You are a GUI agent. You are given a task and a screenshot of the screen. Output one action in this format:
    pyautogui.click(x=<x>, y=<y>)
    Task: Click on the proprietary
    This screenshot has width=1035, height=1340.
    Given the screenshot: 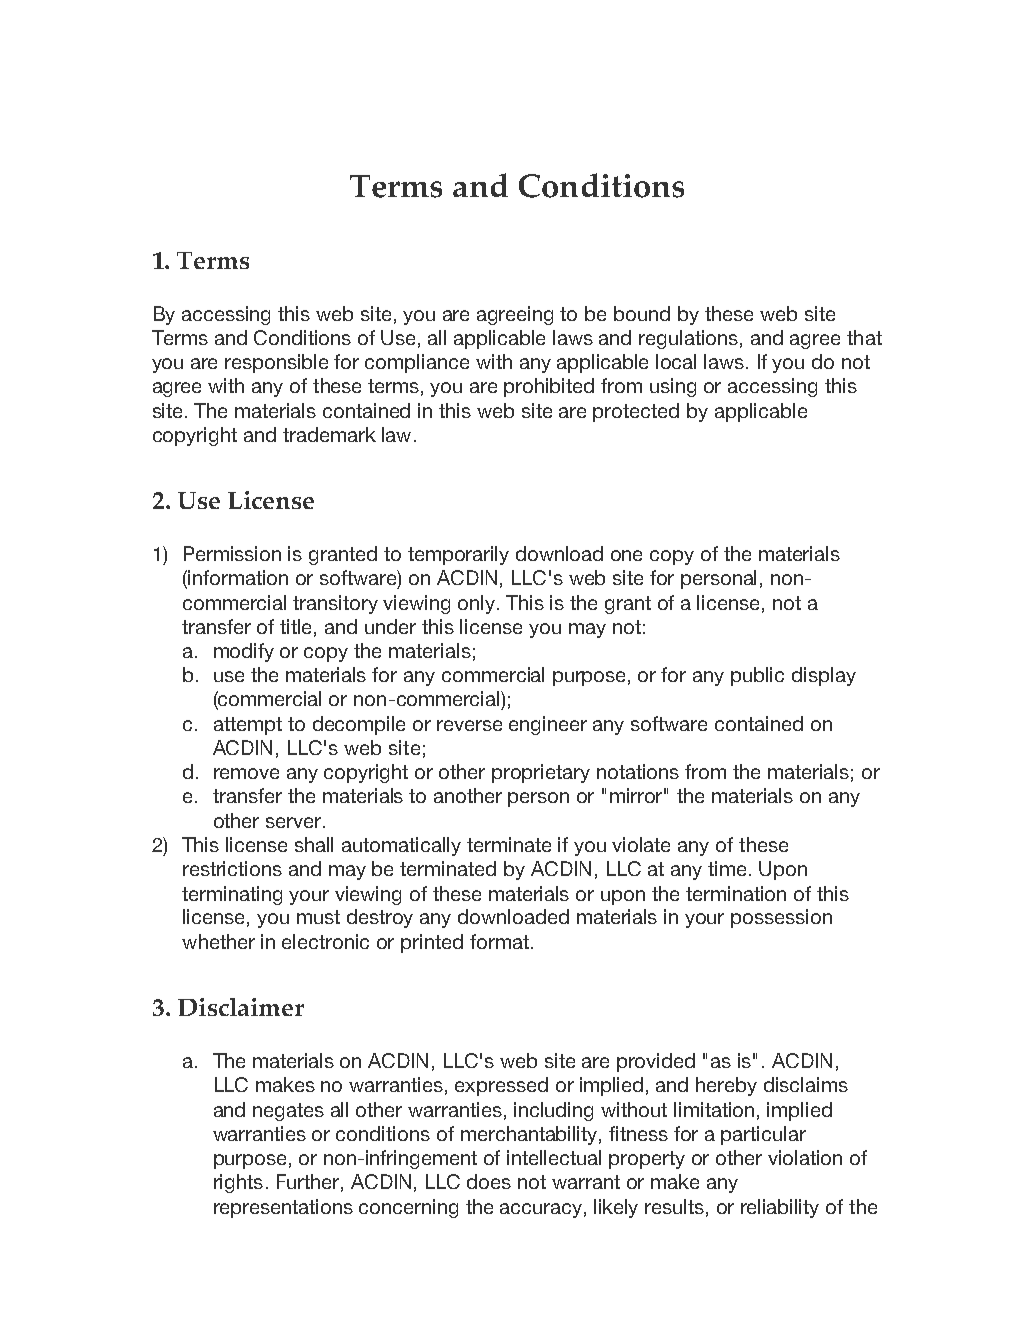 What is the action you would take?
    pyautogui.click(x=541, y=773)
